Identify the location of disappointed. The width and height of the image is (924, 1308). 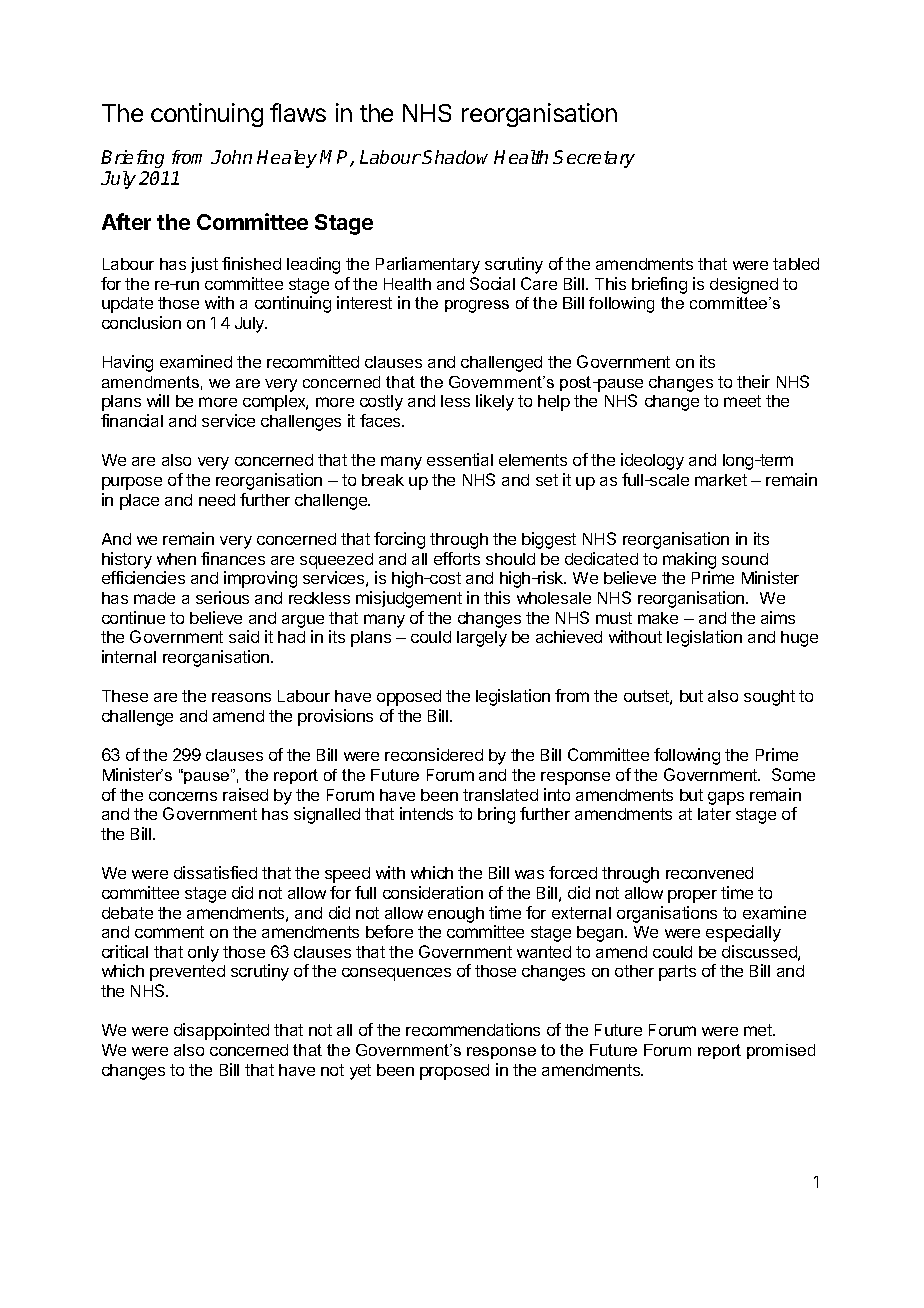
(221, 1031).
